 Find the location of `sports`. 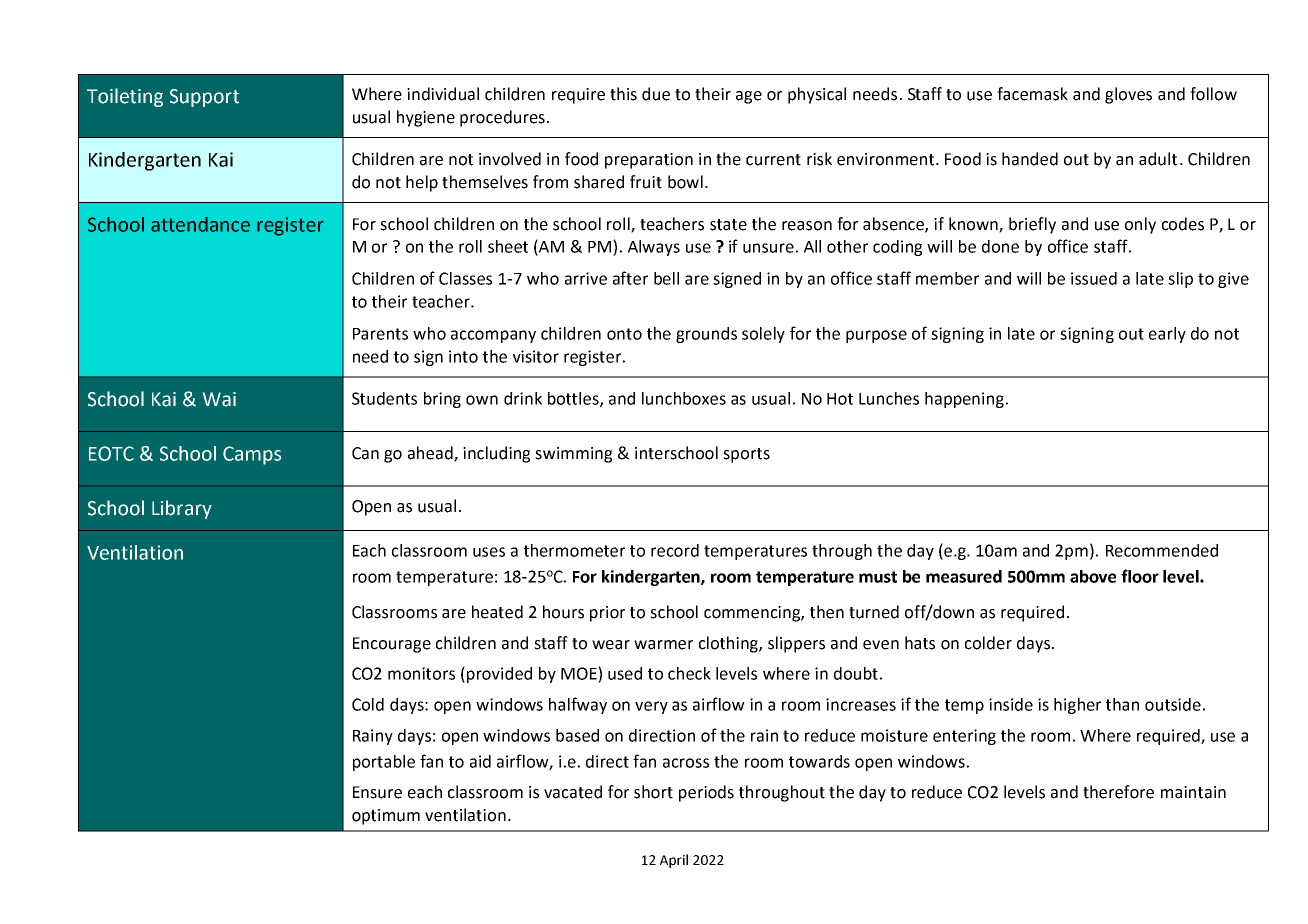

sports is located at coordinates (746, 455).
